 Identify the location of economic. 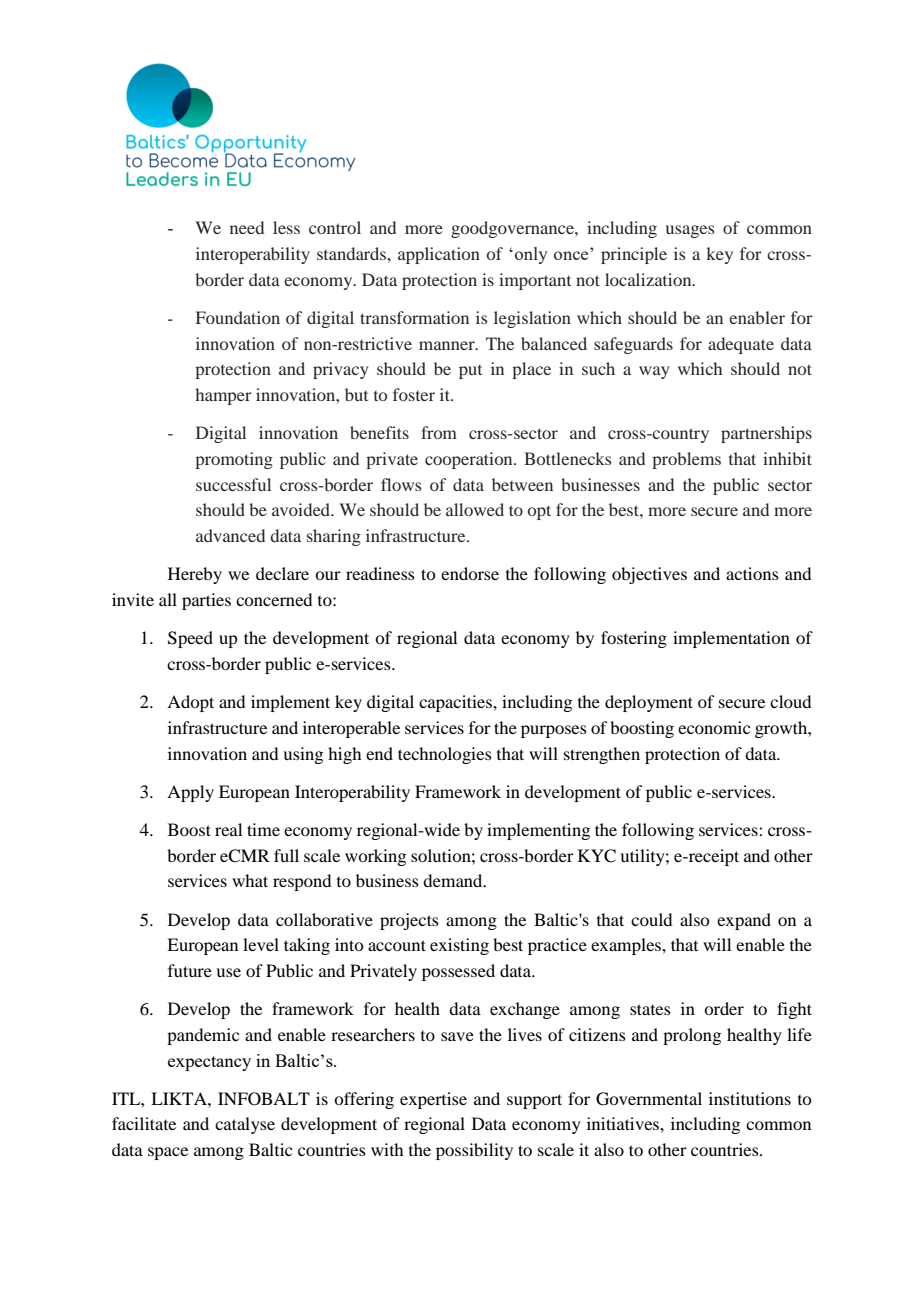
(714, 727).
